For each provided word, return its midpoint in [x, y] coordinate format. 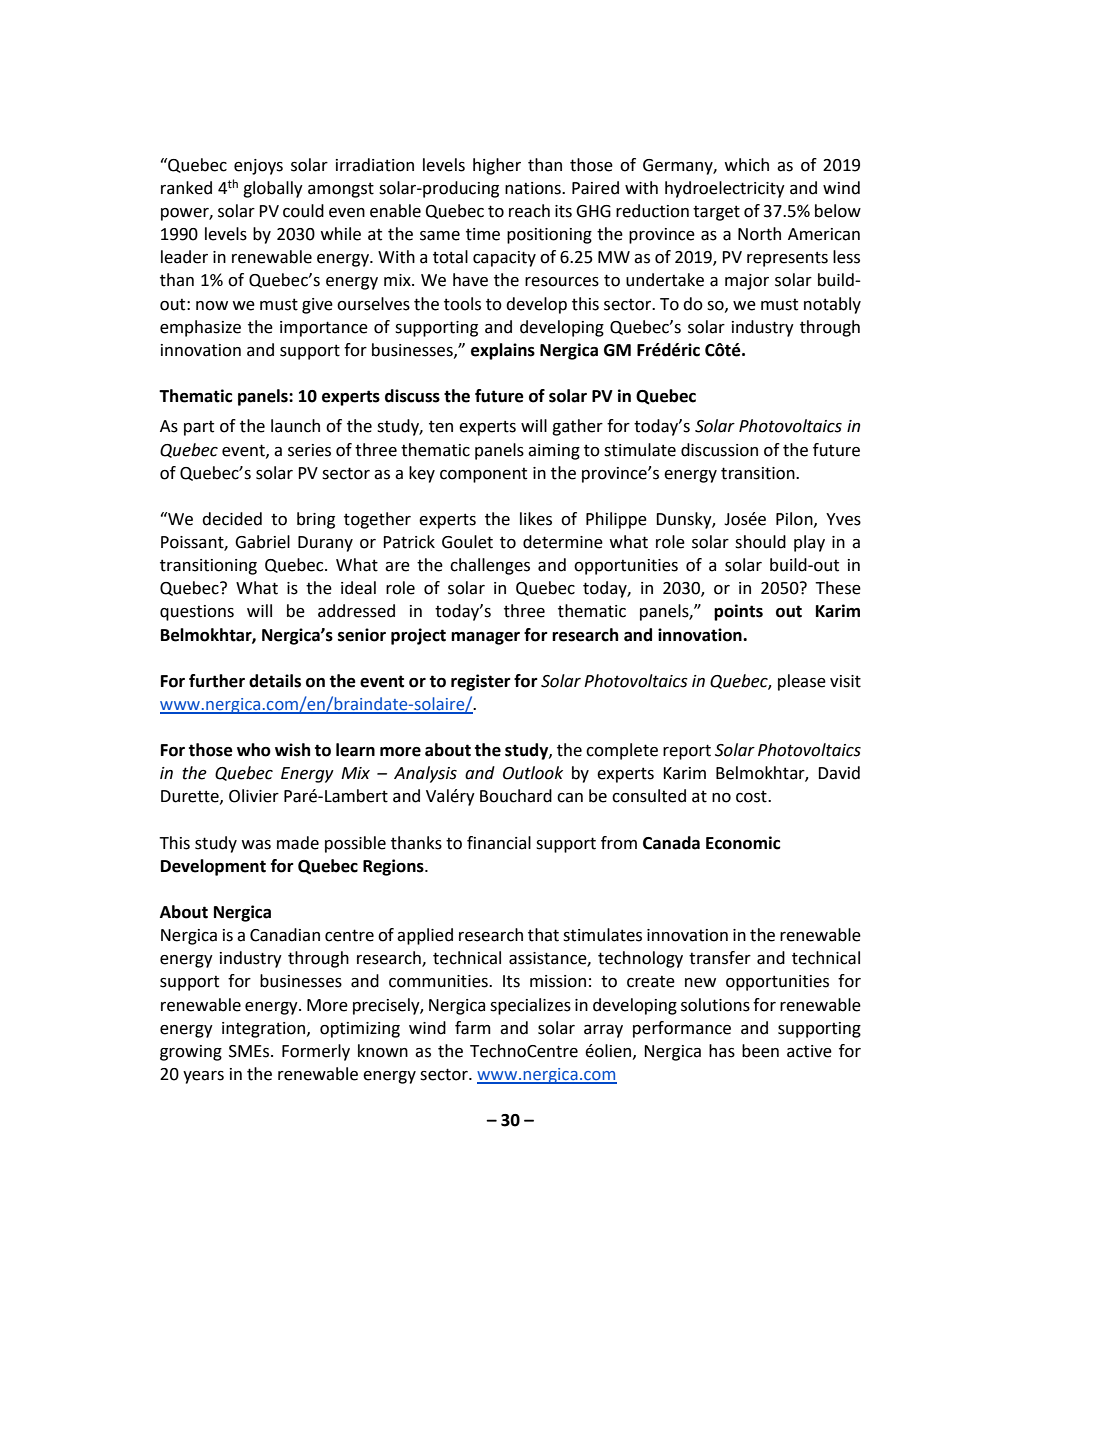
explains [503, 351]
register [481, 682]
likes [536, 519]
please [802, 682]
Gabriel [262, 542]
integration [265, 1030]
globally [273, 189]
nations [534, 188]
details [275, 681]
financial [499, 843]
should [760, 542]
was [256, 845]
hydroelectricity [725, 189]
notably [832, 305]
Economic [743, 843]
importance [324, 329]
